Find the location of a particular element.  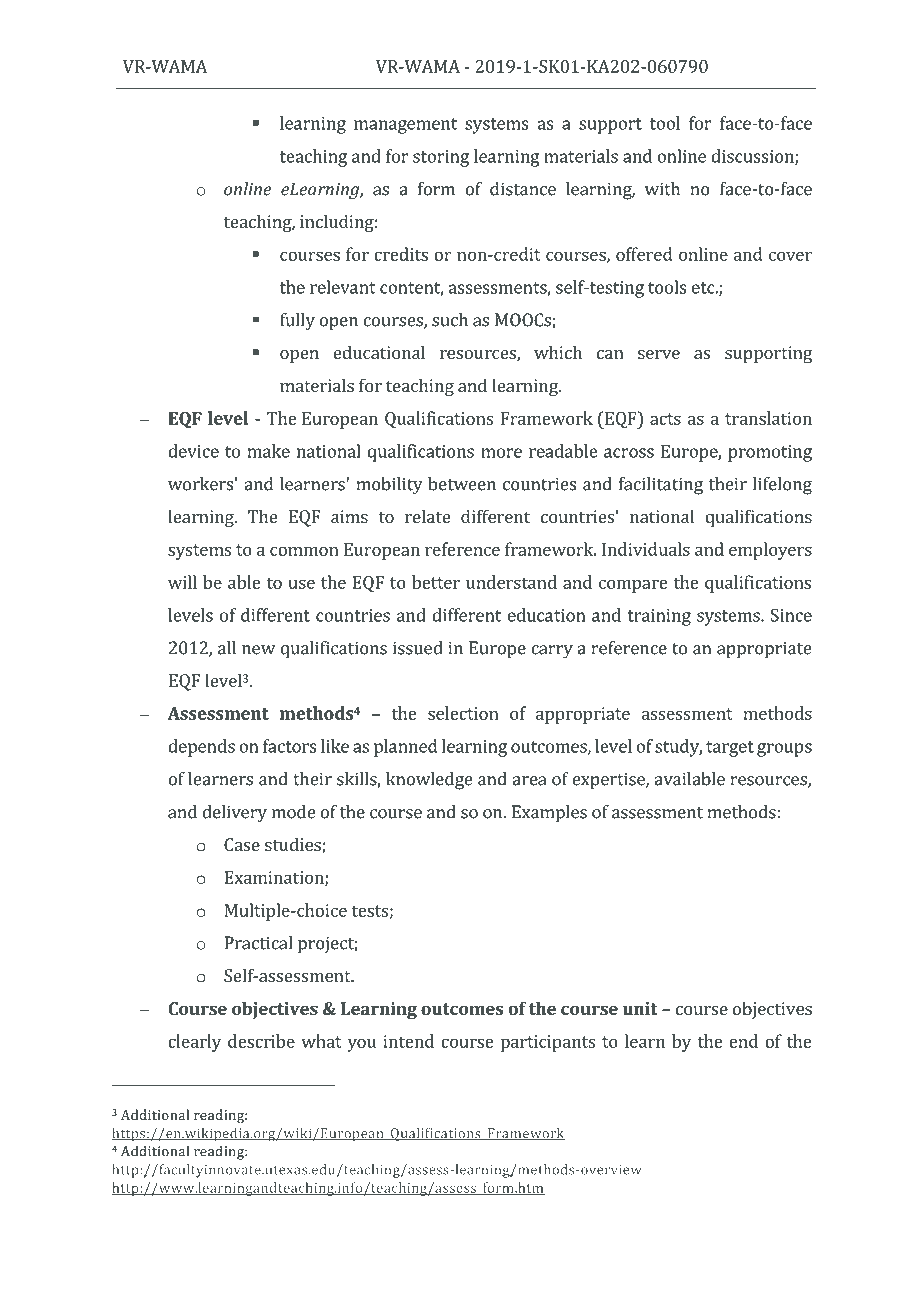

discussion is located at coordinates (753, 157).
